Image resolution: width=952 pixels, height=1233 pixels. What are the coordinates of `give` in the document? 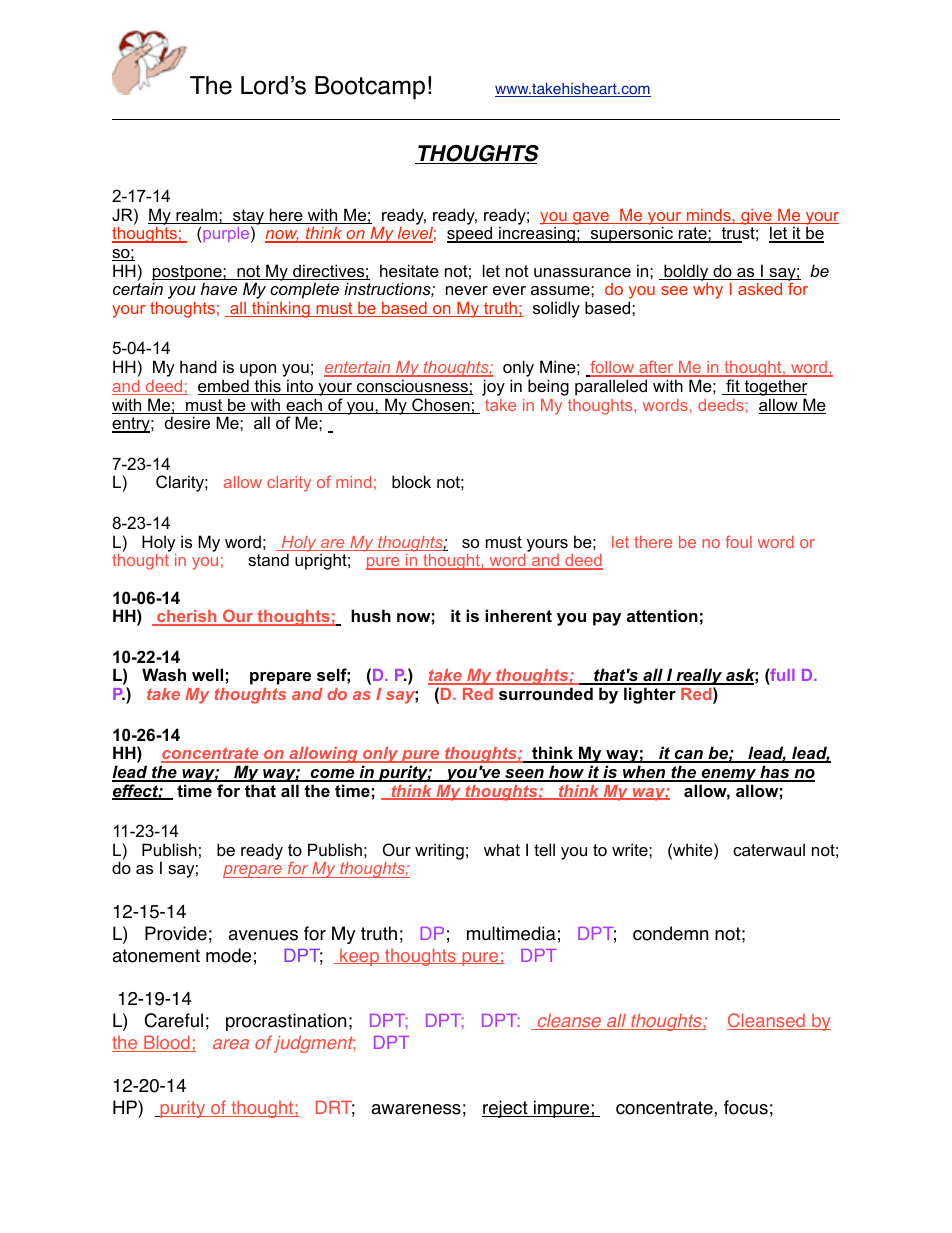 It's located at (756, 218).
